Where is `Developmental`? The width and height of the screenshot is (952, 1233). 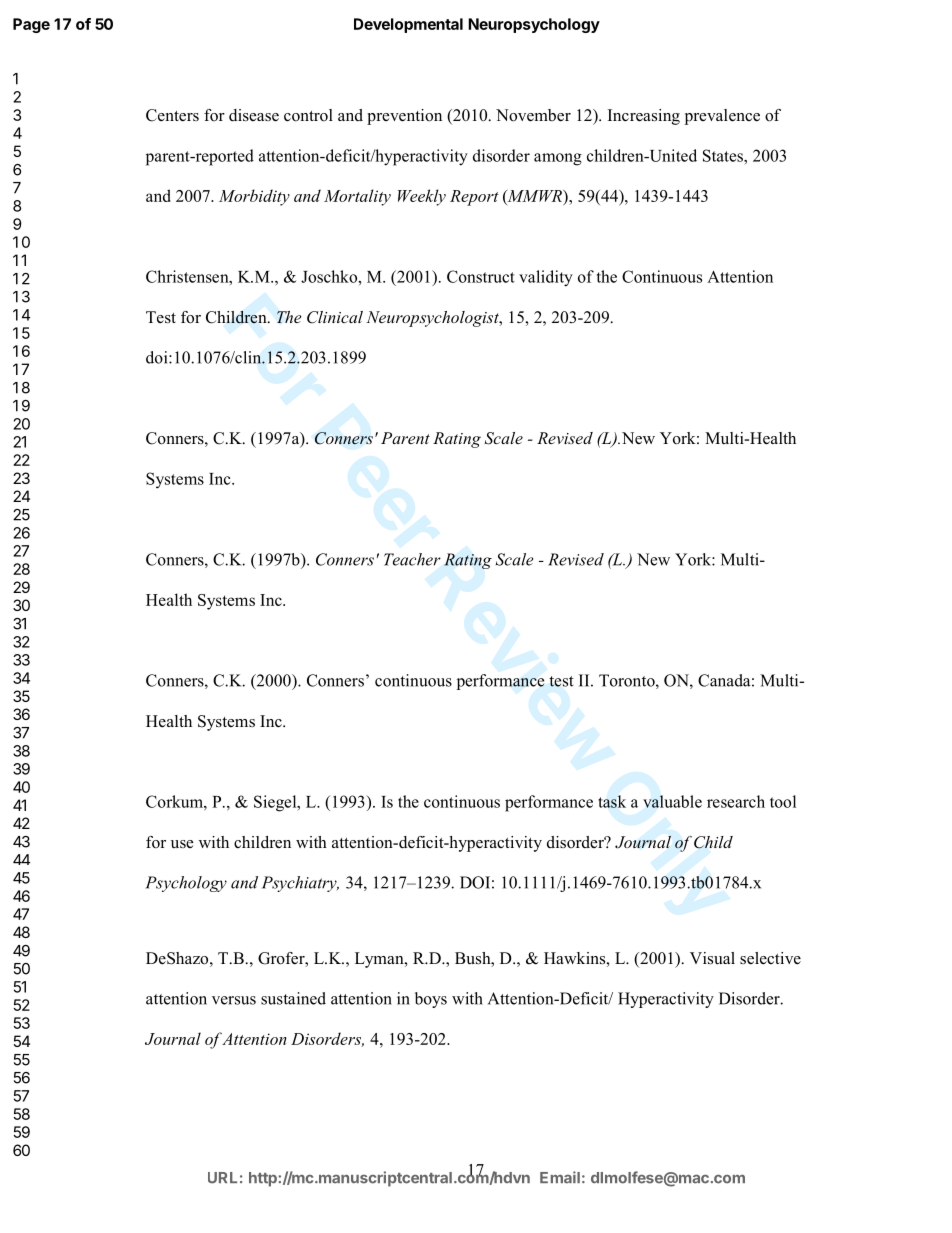
Developmental is located at coordinates (408, 25).
